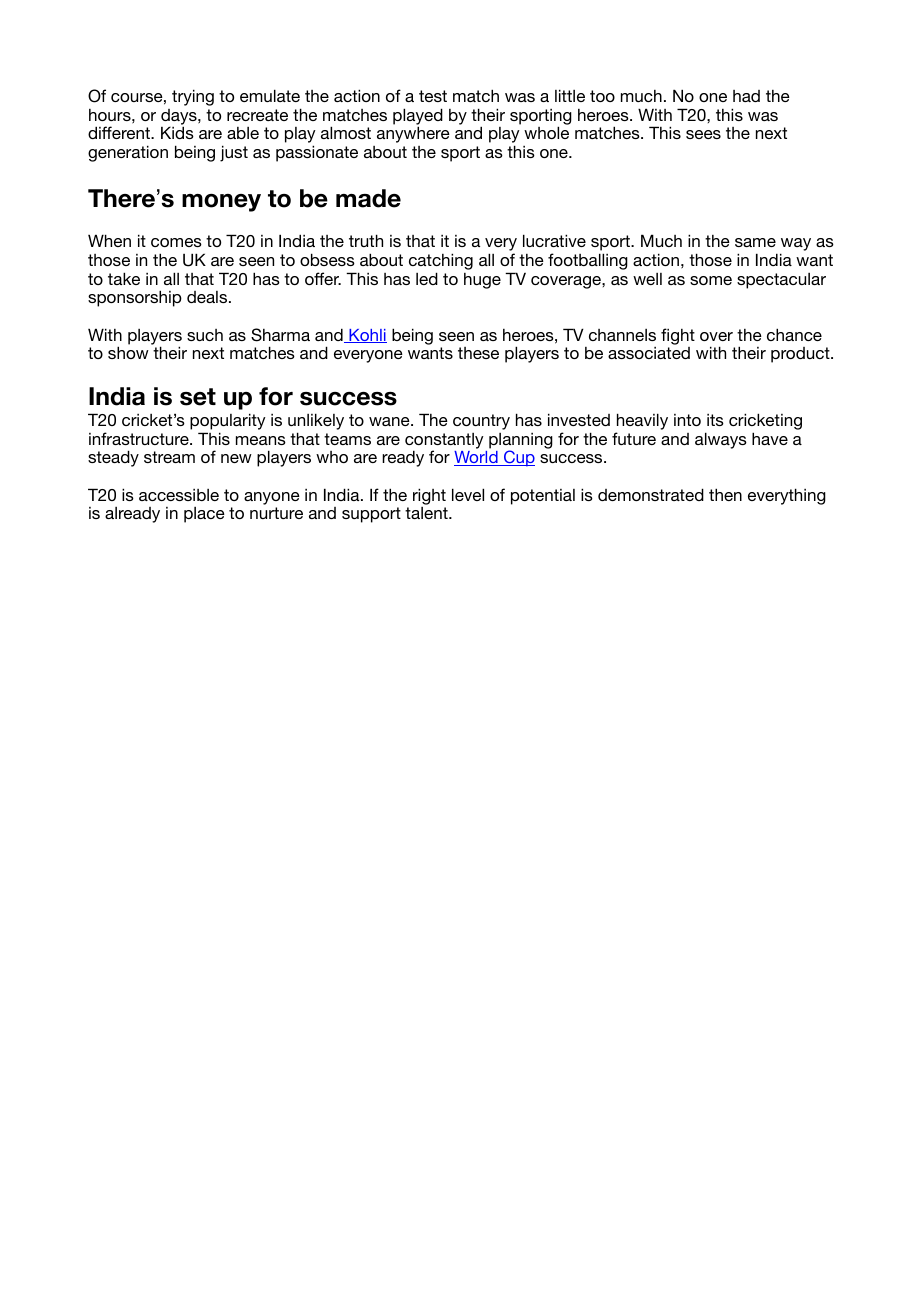 The width and height of the document is (924, 1308). Describe the element at coordinates (478, 353) in the document. I see `these` at that location.
